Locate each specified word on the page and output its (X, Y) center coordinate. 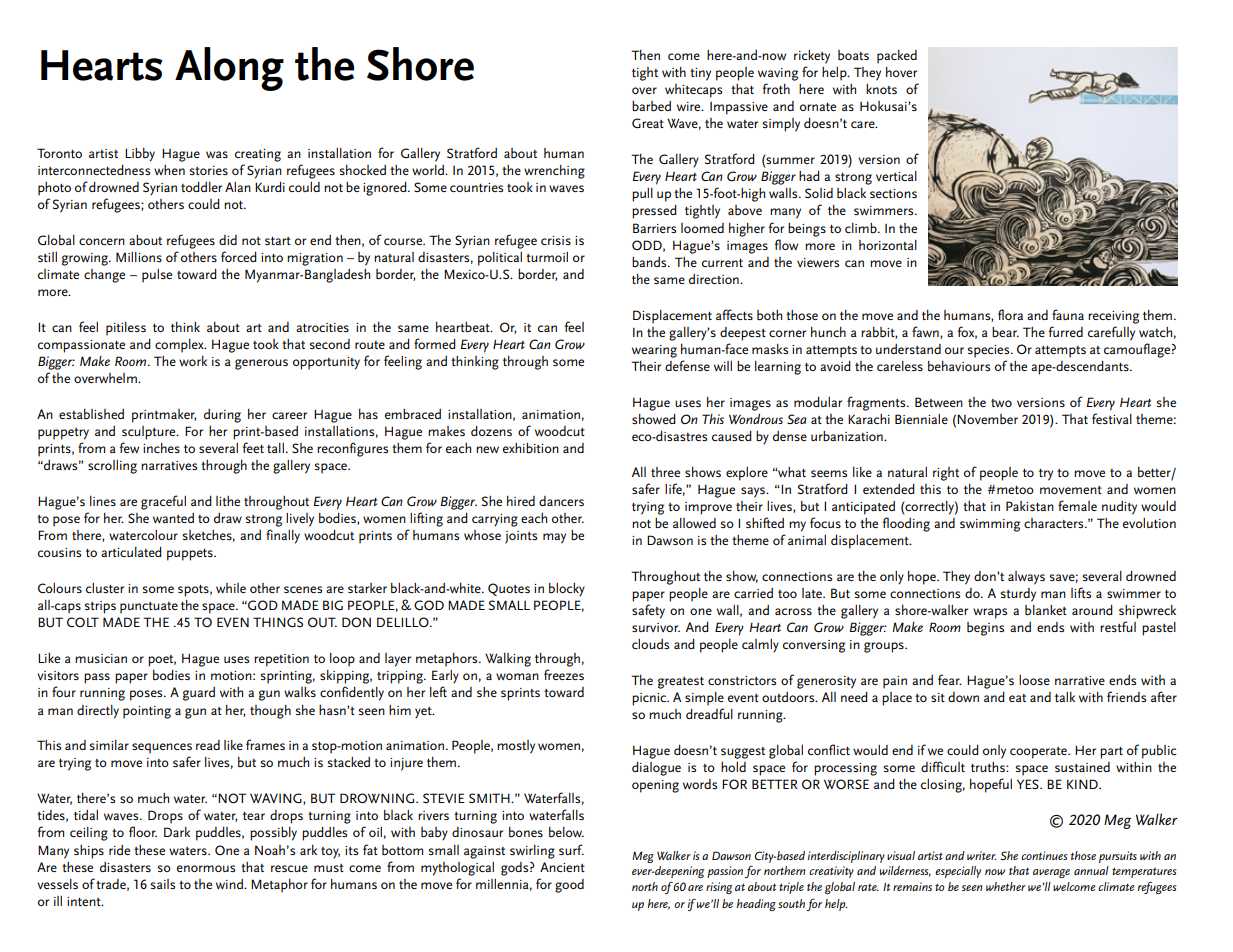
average (1051, 873)
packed (897, 57)
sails (162, 884)
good (569, 886)
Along (229, 69)
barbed (651, 106)
